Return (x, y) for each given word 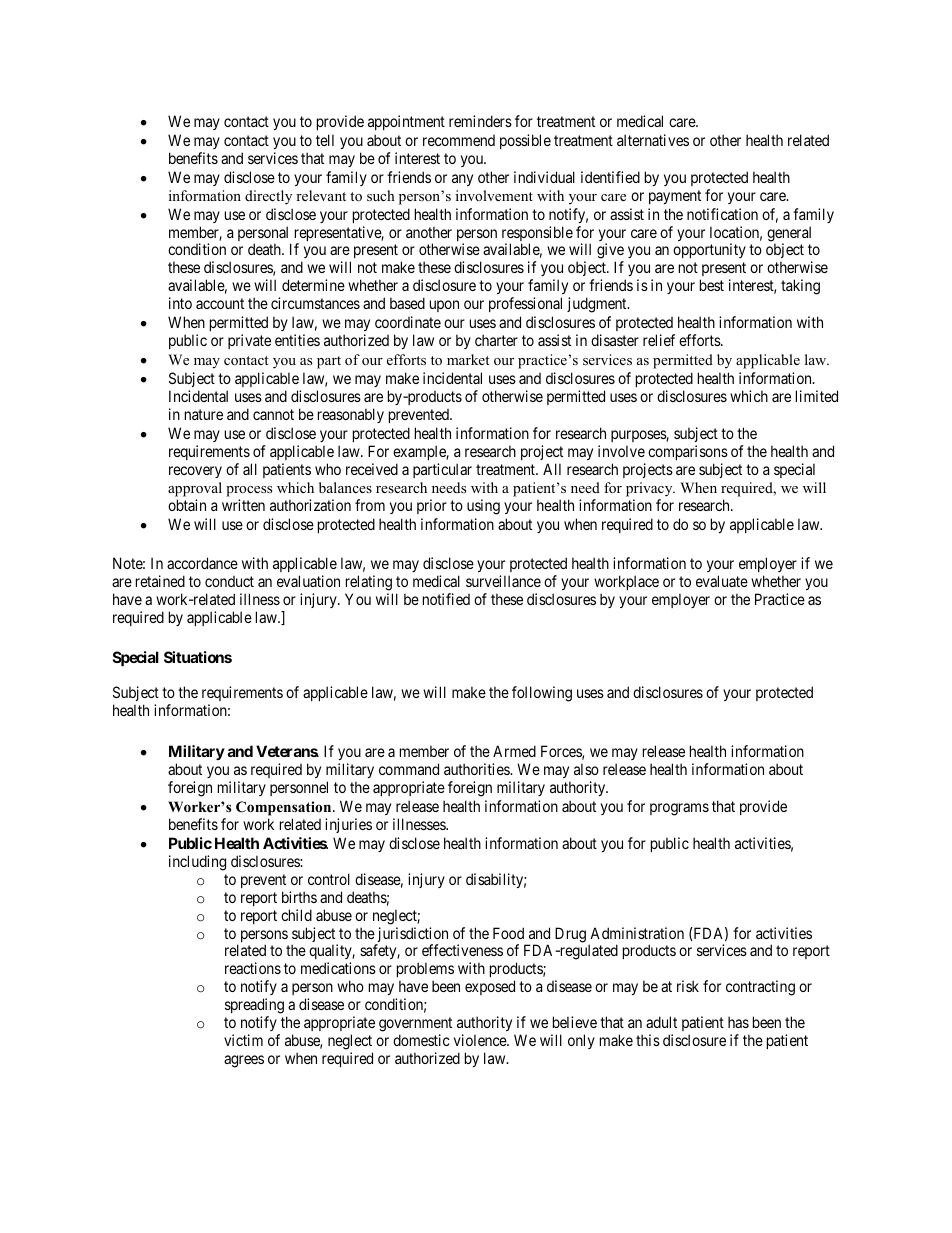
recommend (459, 140)
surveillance (503, 581)
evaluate (722, 581)
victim (243, 1040)
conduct (229, 581)
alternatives (653, 140)
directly (268, 197)
